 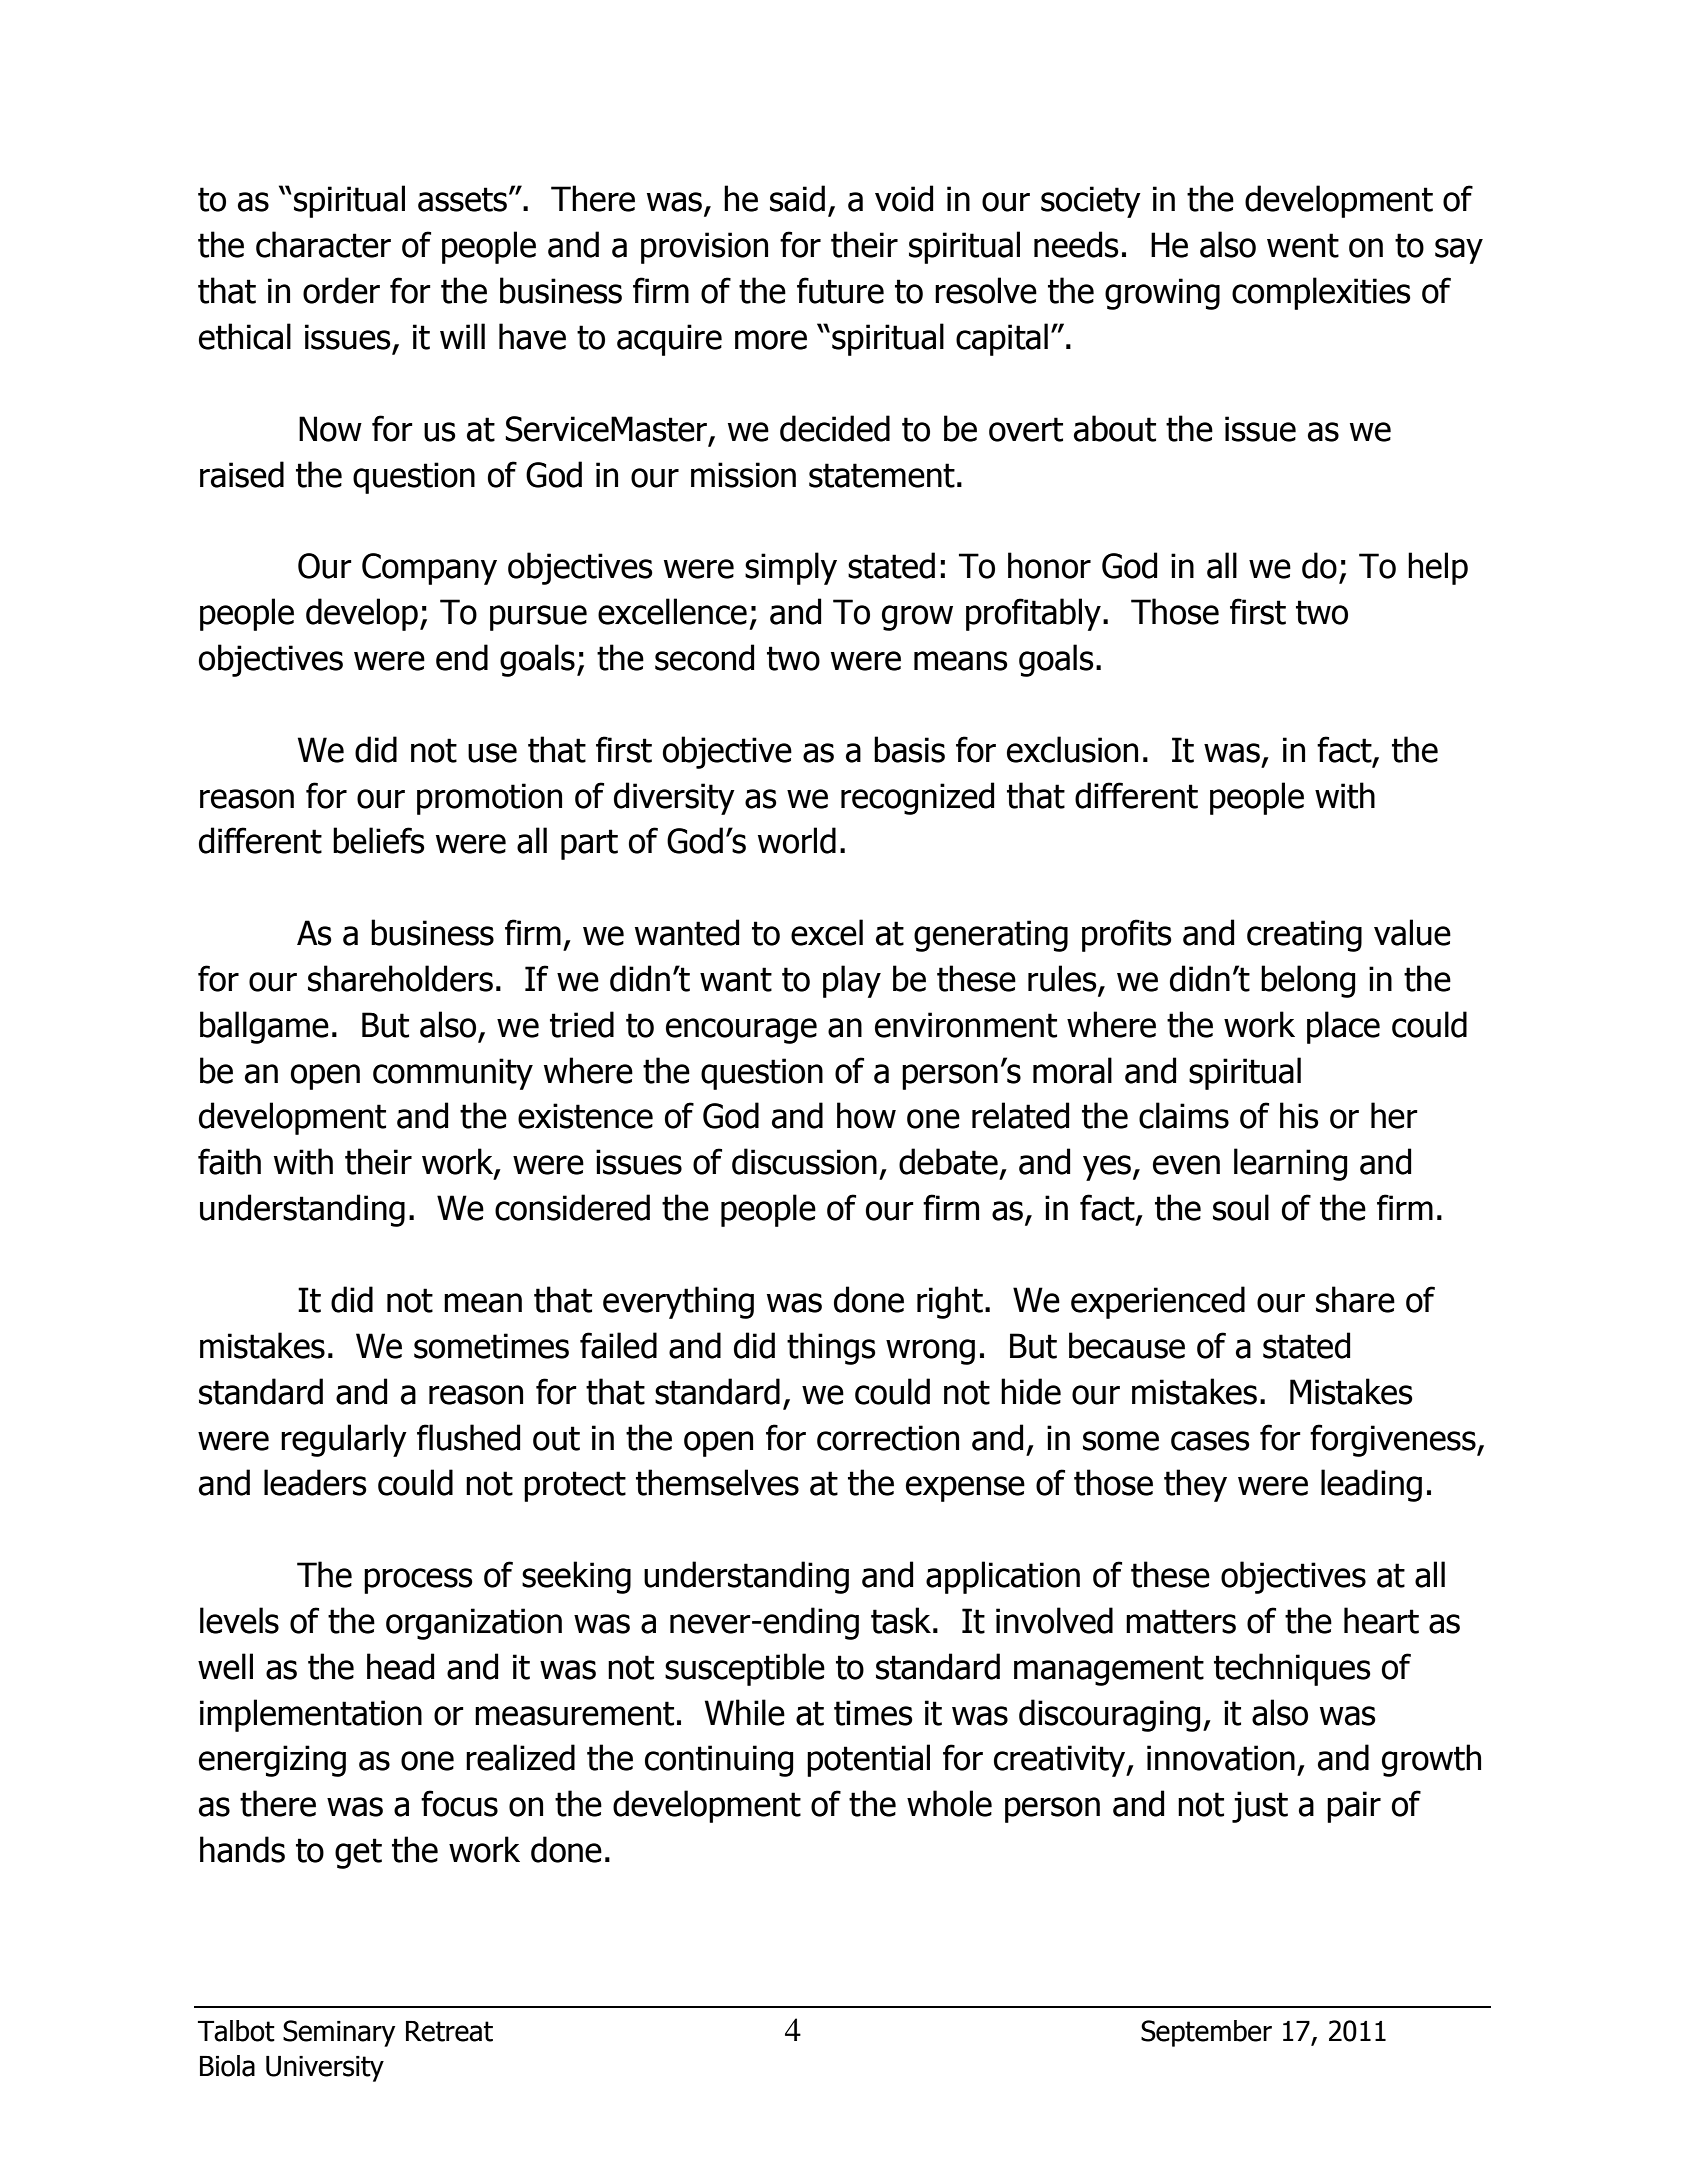 I want to click on Company, so click(x=429, y=569).
